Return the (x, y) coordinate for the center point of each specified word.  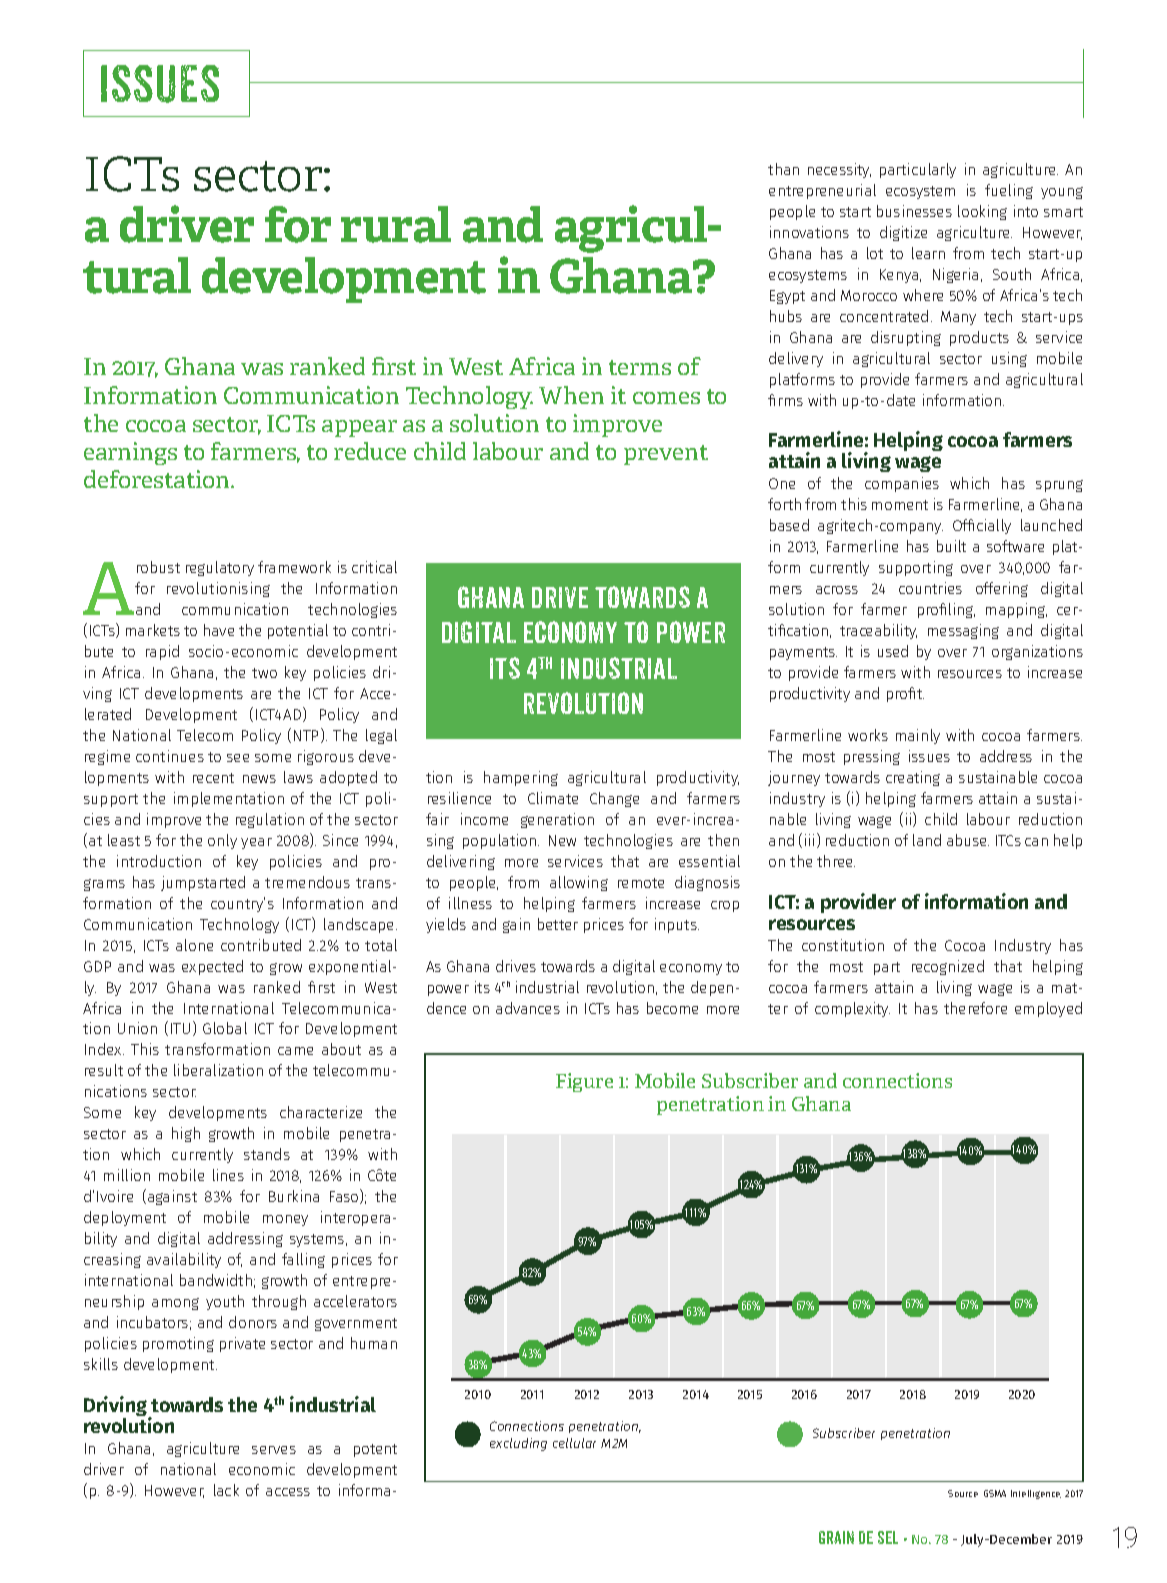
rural (396, 224)
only (222, 841)
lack (226, 1490)
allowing (579, 883)
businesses (914, 211)
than (783, 169)
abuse (968, 840)
